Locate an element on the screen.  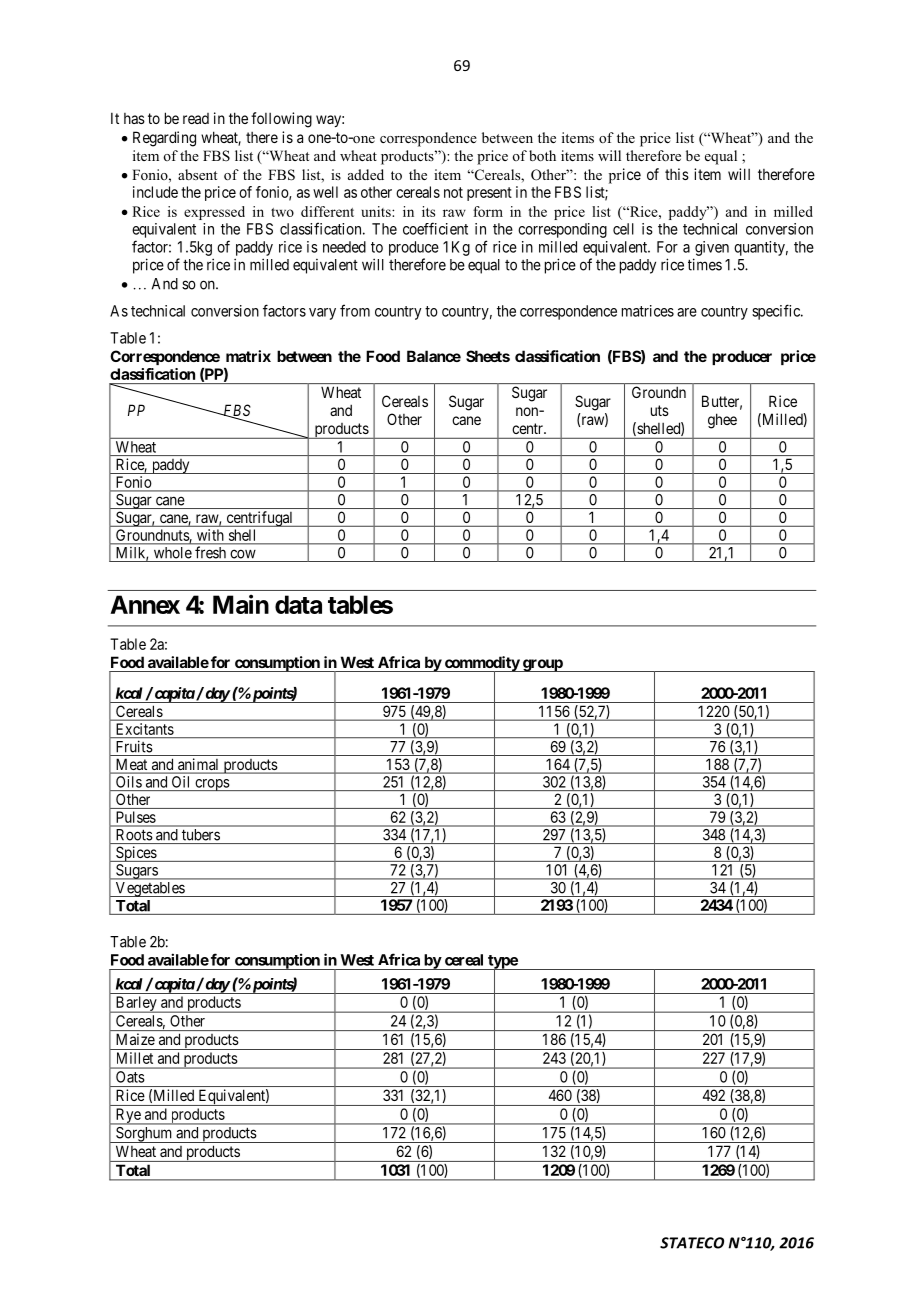
matrix is located at coordinates (248, 356).
